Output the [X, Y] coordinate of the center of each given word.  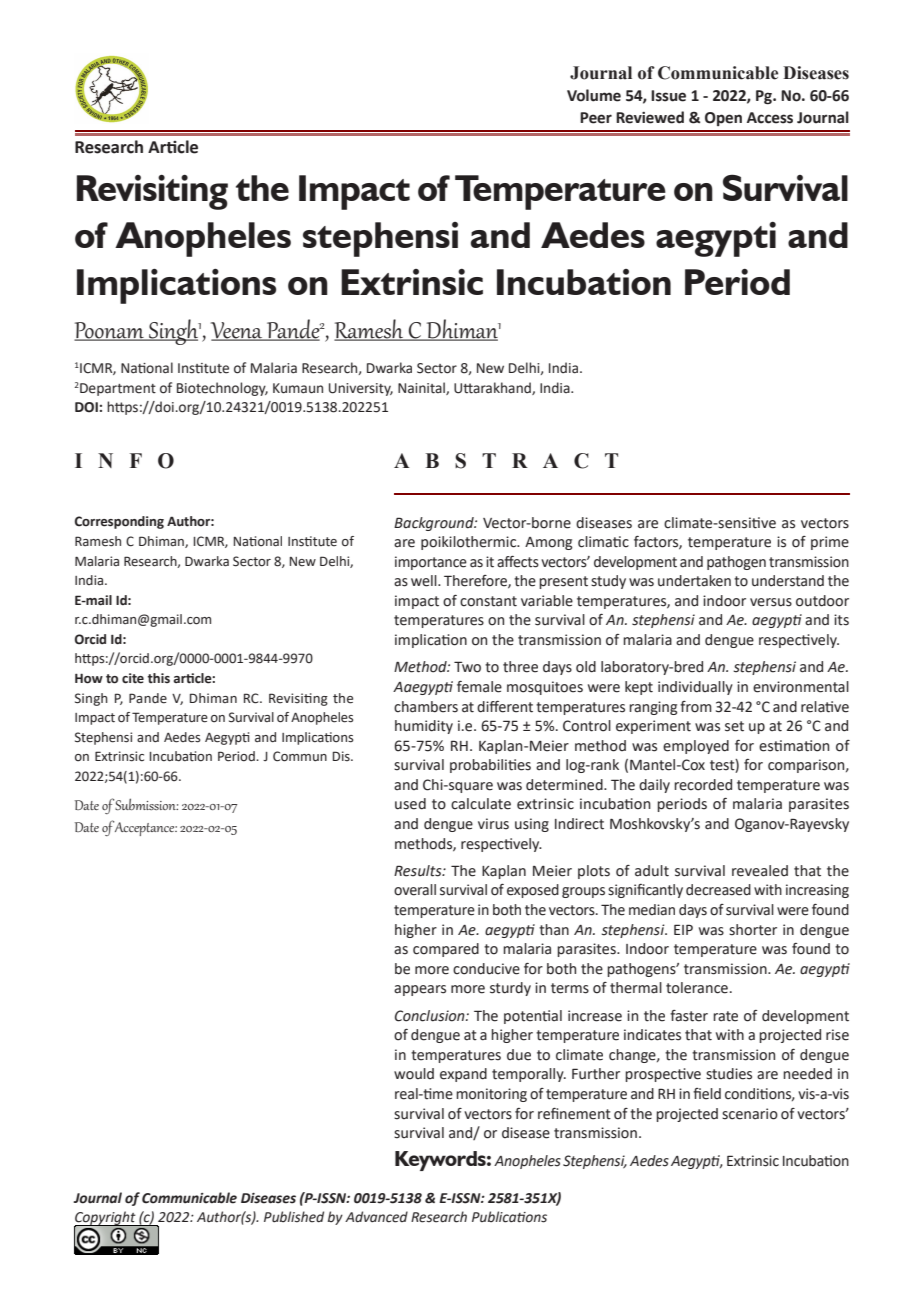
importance [431, 563]
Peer [596, 118]
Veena [238, 331]
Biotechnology [222, 389]
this [158, 678]
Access [770, 118]
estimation [794, 746]
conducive [486, 969]
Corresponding [119, 522]
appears [420, 990]
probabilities [490, 766]
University [361, 389]
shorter [753, 930]
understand [788, 581]
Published [294, 1217]
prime [830, 543]
